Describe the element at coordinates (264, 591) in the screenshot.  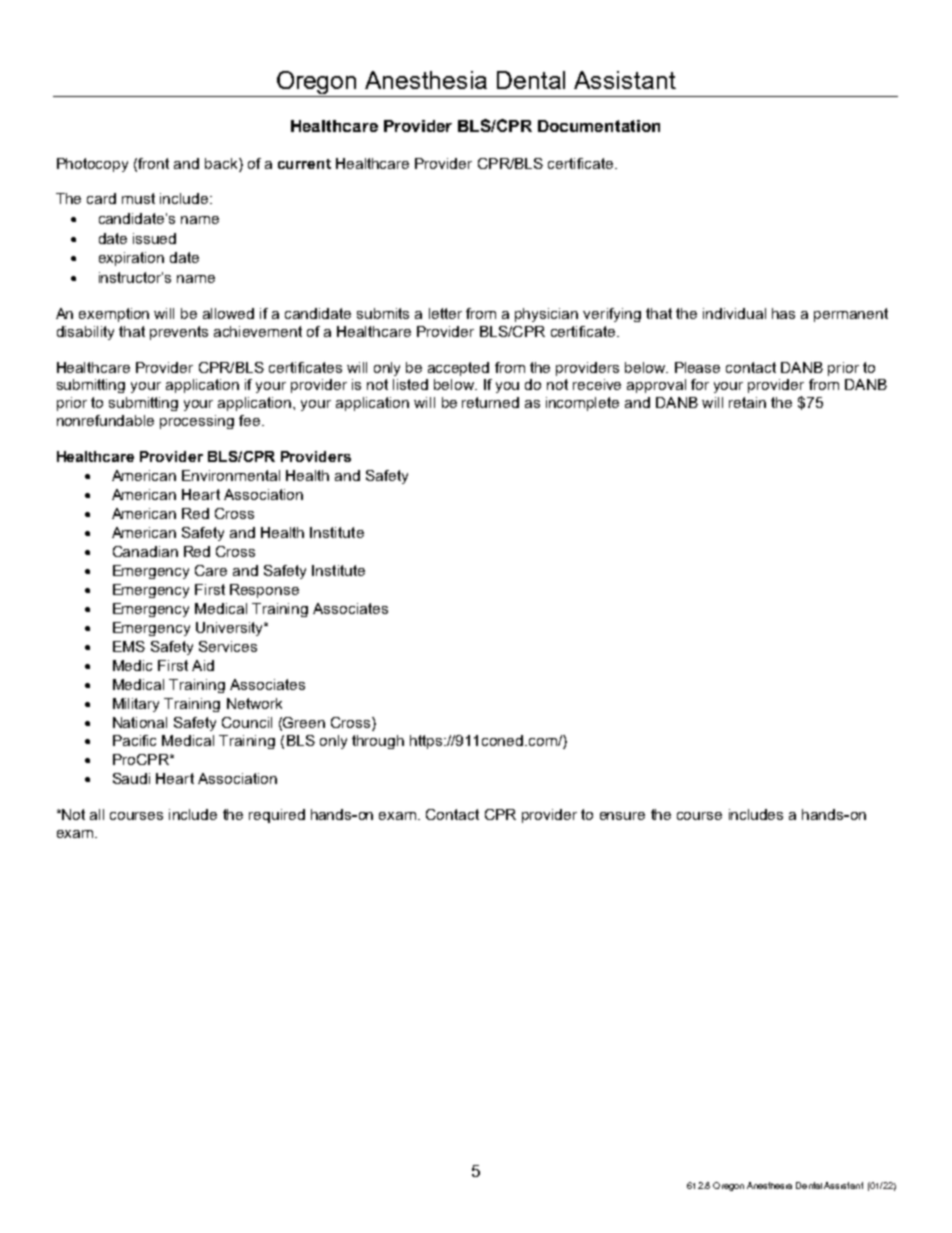
I see `Response` at that location.
